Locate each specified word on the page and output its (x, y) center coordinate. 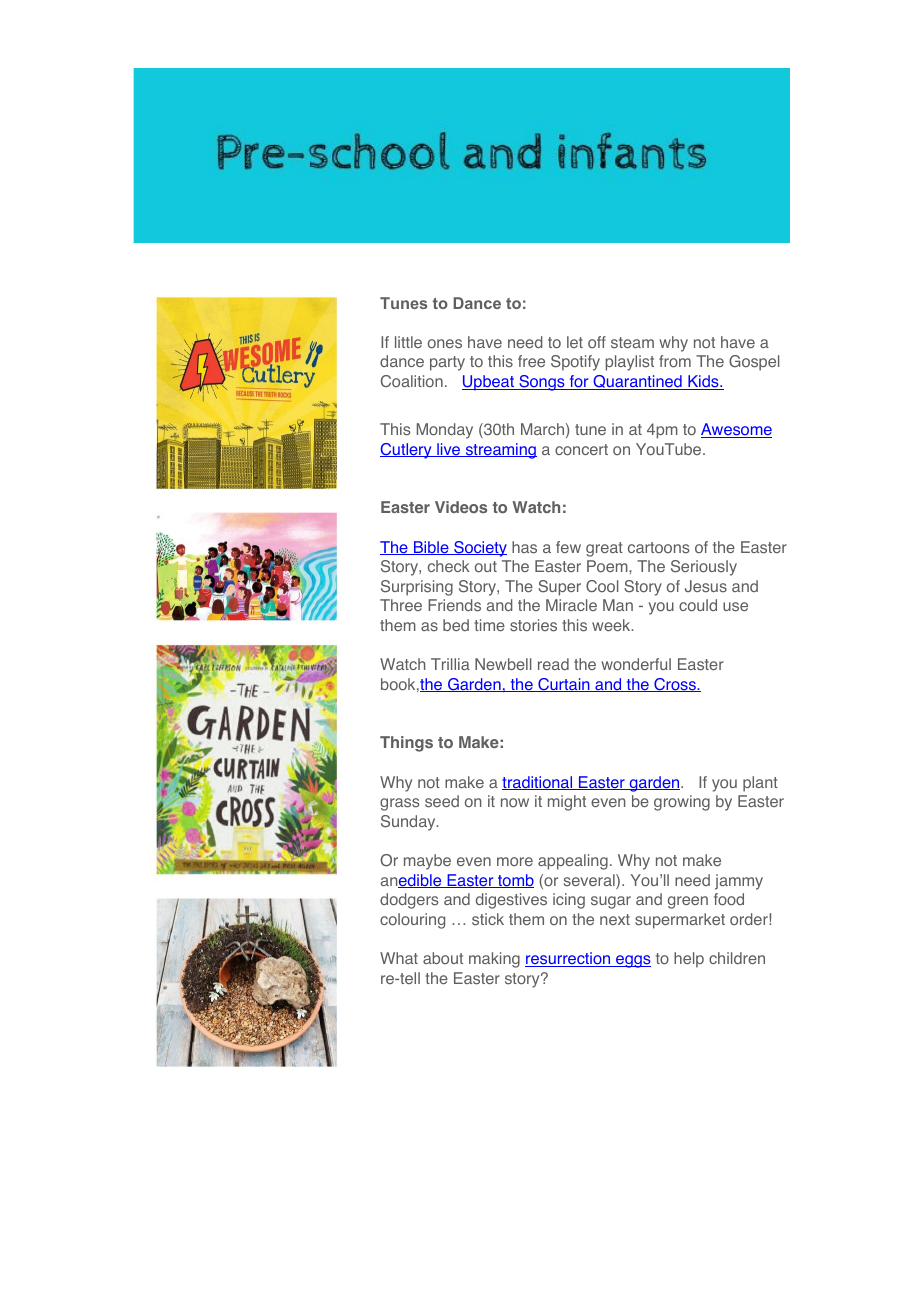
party (447, 363)
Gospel (754, 363)
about (443, 958)
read (553, 664)
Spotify (575, 363)
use (735, 607)
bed (456, 625)
